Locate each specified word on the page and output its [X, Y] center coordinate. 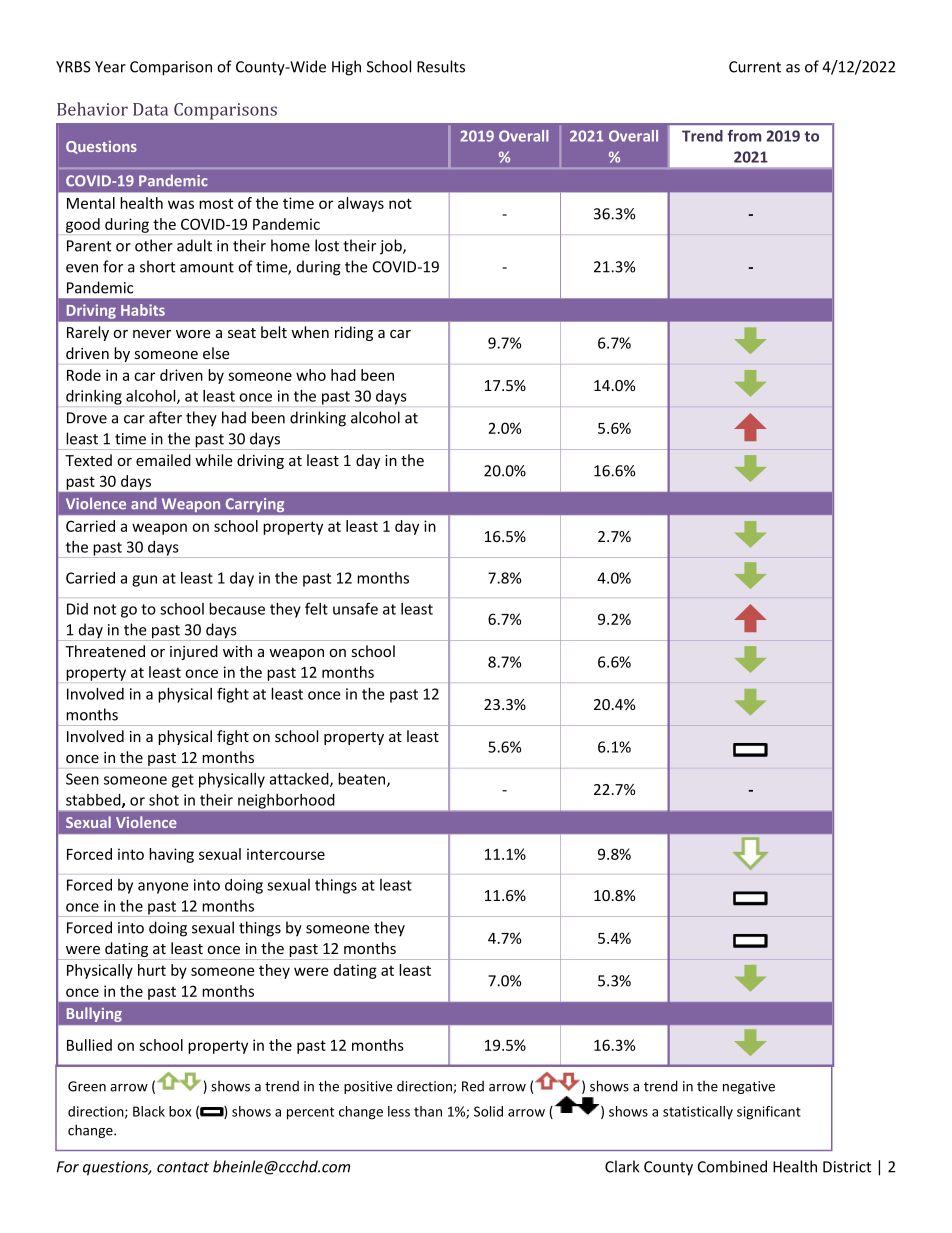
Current [755, 67]
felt [316, 608]
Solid [488, 1111]
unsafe [355, 608]
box [180, 1111]
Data [150, 109]
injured [194, 652]
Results [441, 66]
